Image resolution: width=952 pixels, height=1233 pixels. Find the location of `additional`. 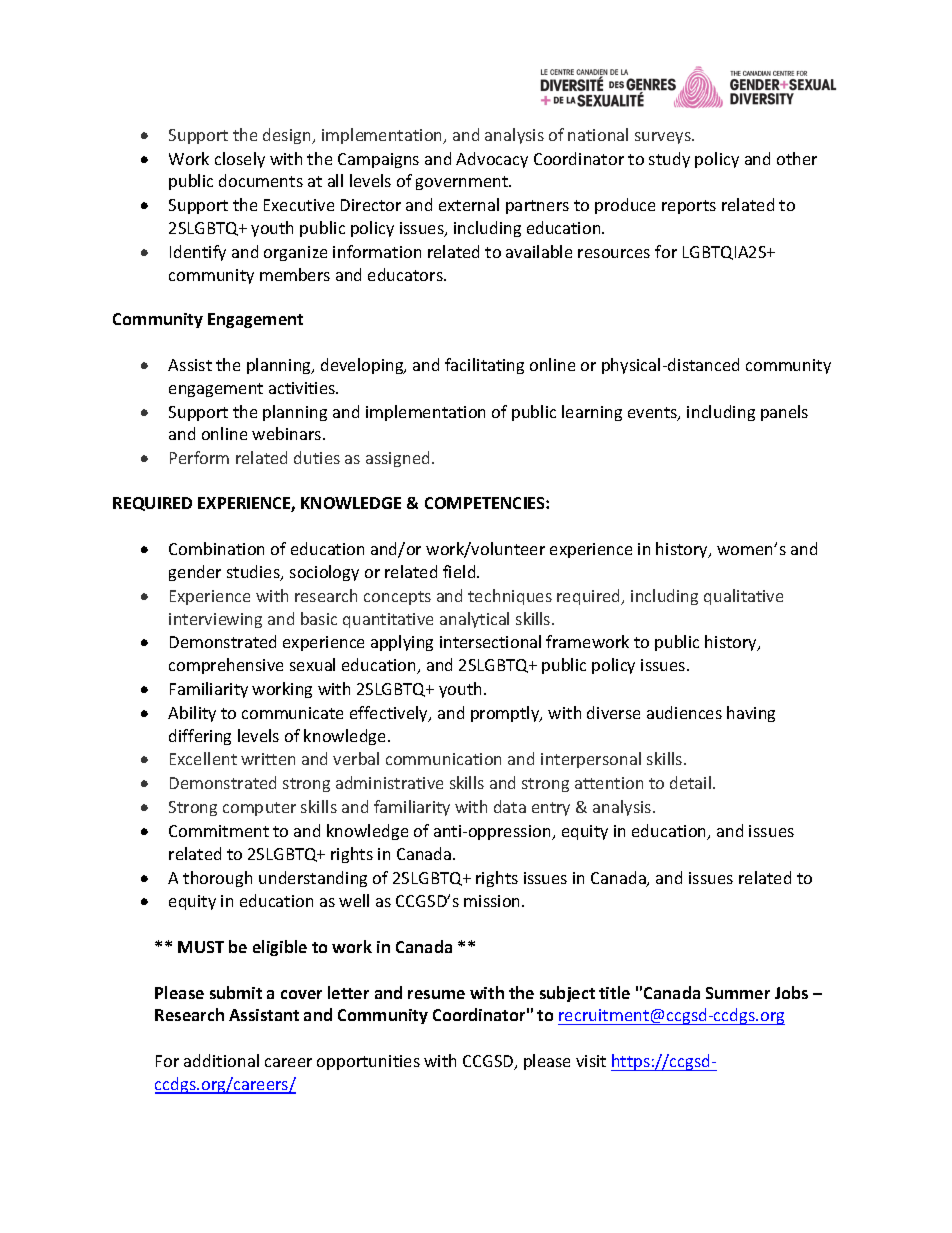

additional is located at coordinates (221, 1060).
